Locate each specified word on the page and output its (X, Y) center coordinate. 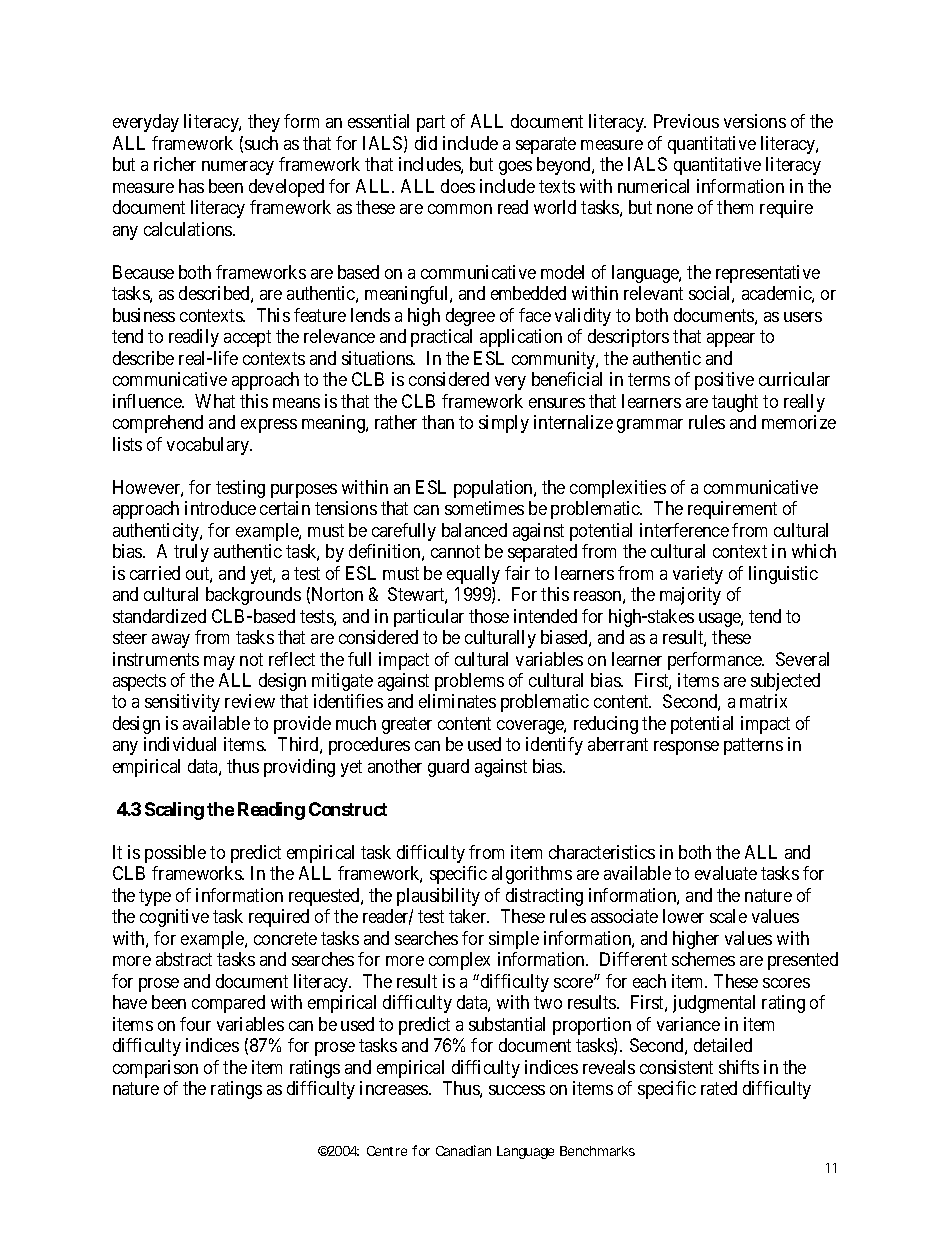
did (426, 143)
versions (755, 121)
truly (191, 553)
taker (469, 916)
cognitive (174, 918)
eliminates (457, 701)
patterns (753, 747)
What (215, 401)
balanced (474, 530)
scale (728, 916)
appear (731, 340)
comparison (155, 1069)
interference (684, 530)
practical (441, 338)
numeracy (238, 168)
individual (180, 744)
